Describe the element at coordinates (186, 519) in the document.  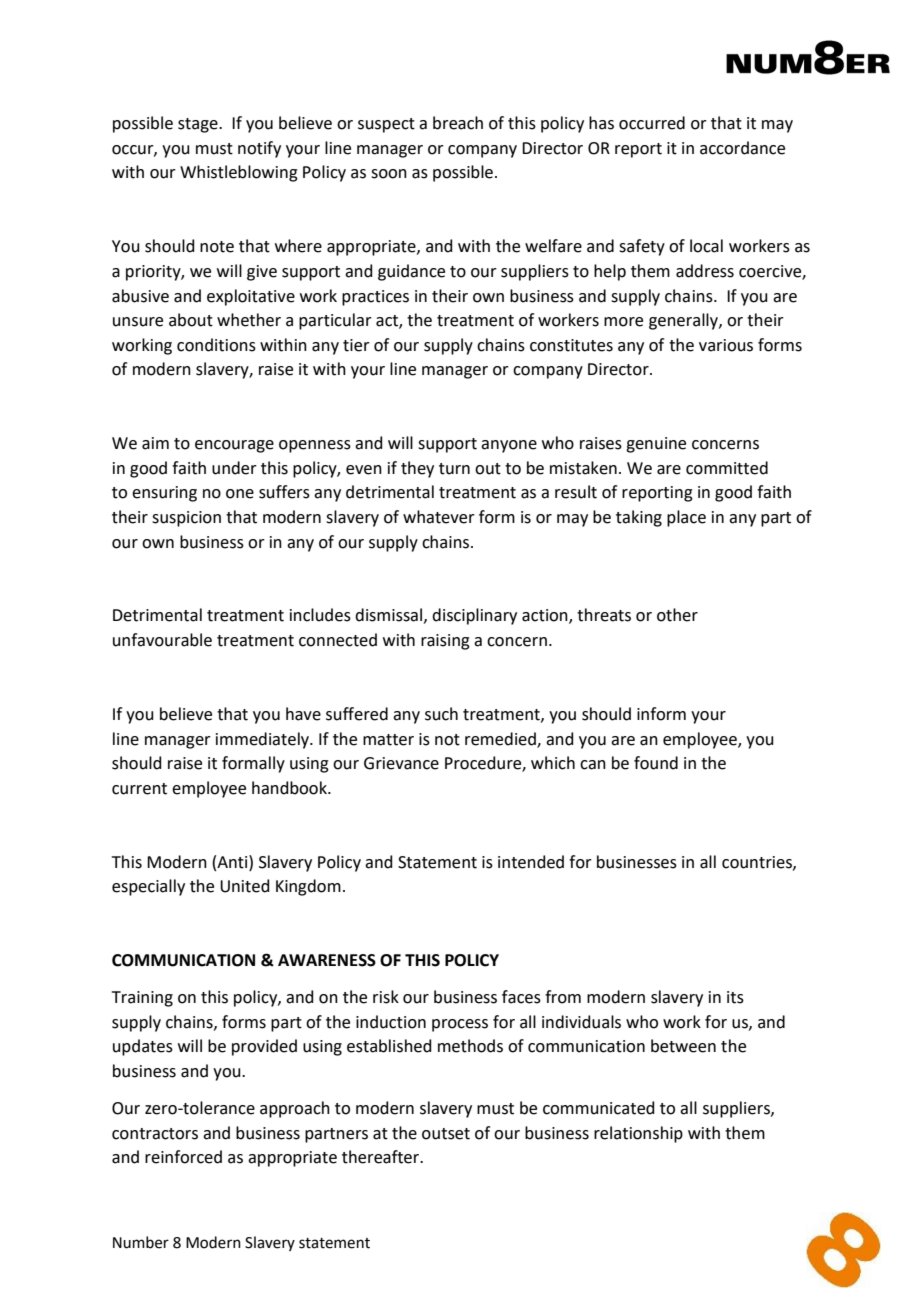
I see `suspicion` at that location.
